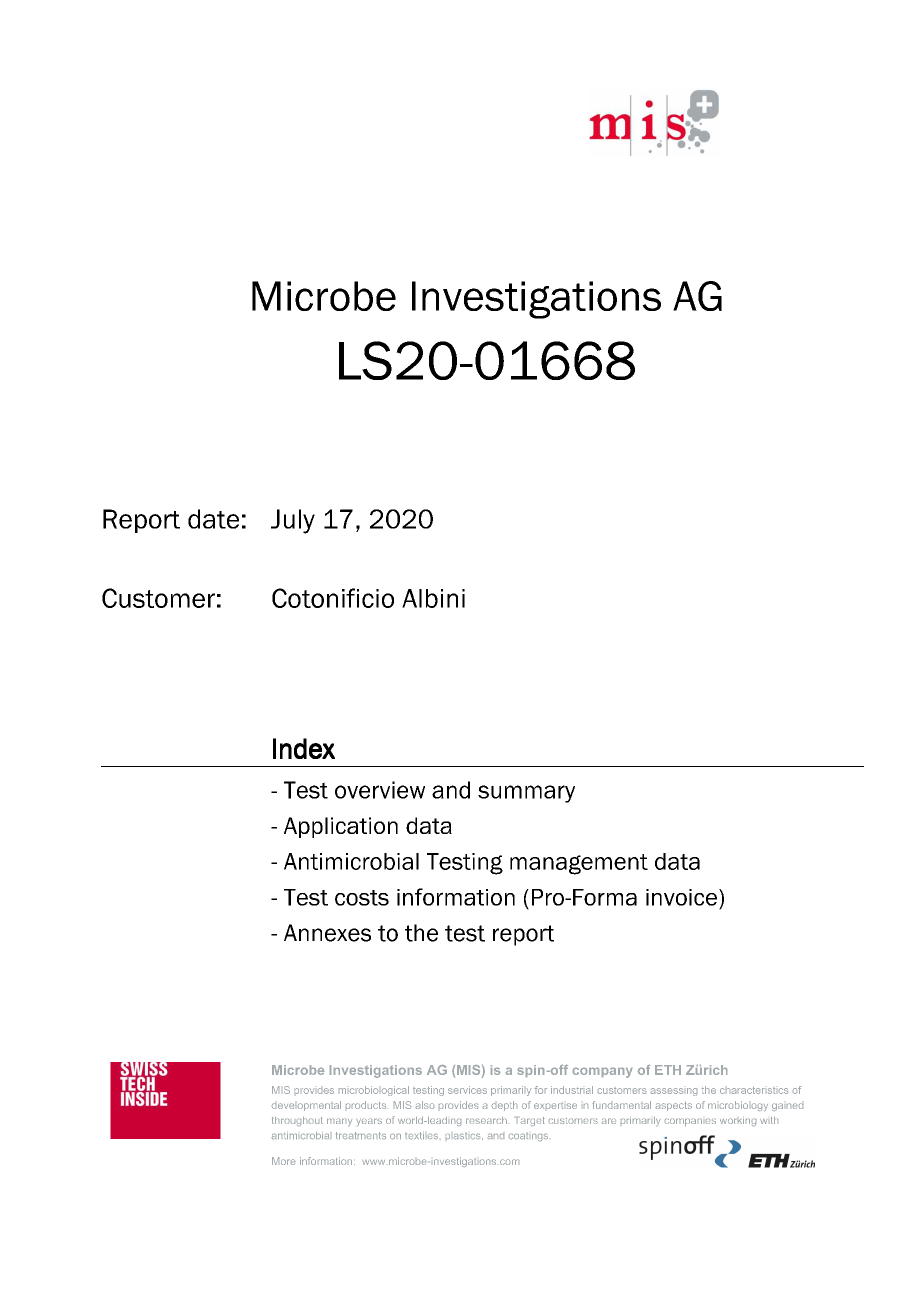 The width and height of the image is (924, 1308). I want to click on July, so click(293, 521).
